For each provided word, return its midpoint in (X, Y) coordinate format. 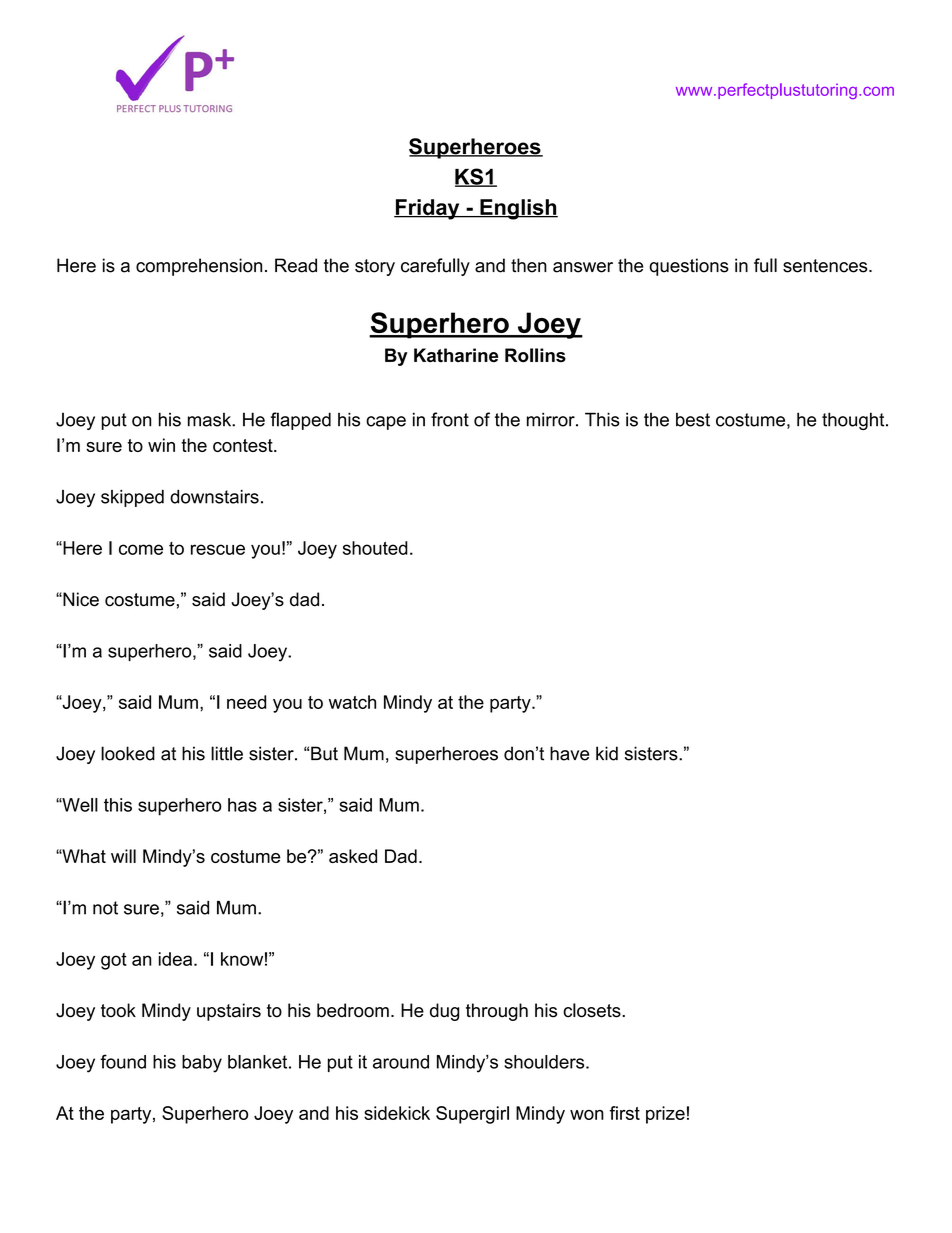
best (693, 419)
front (450, 419)
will (123, 856)
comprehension (199, 267)
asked (353, 856)
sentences (826, 266)
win (161, 445)
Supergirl (472, 1115)
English (518, 209)
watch (352, 702)
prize (665, 1115)
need (246, 702)
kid (607, 753)
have (569, 753)
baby (202, 1064)
